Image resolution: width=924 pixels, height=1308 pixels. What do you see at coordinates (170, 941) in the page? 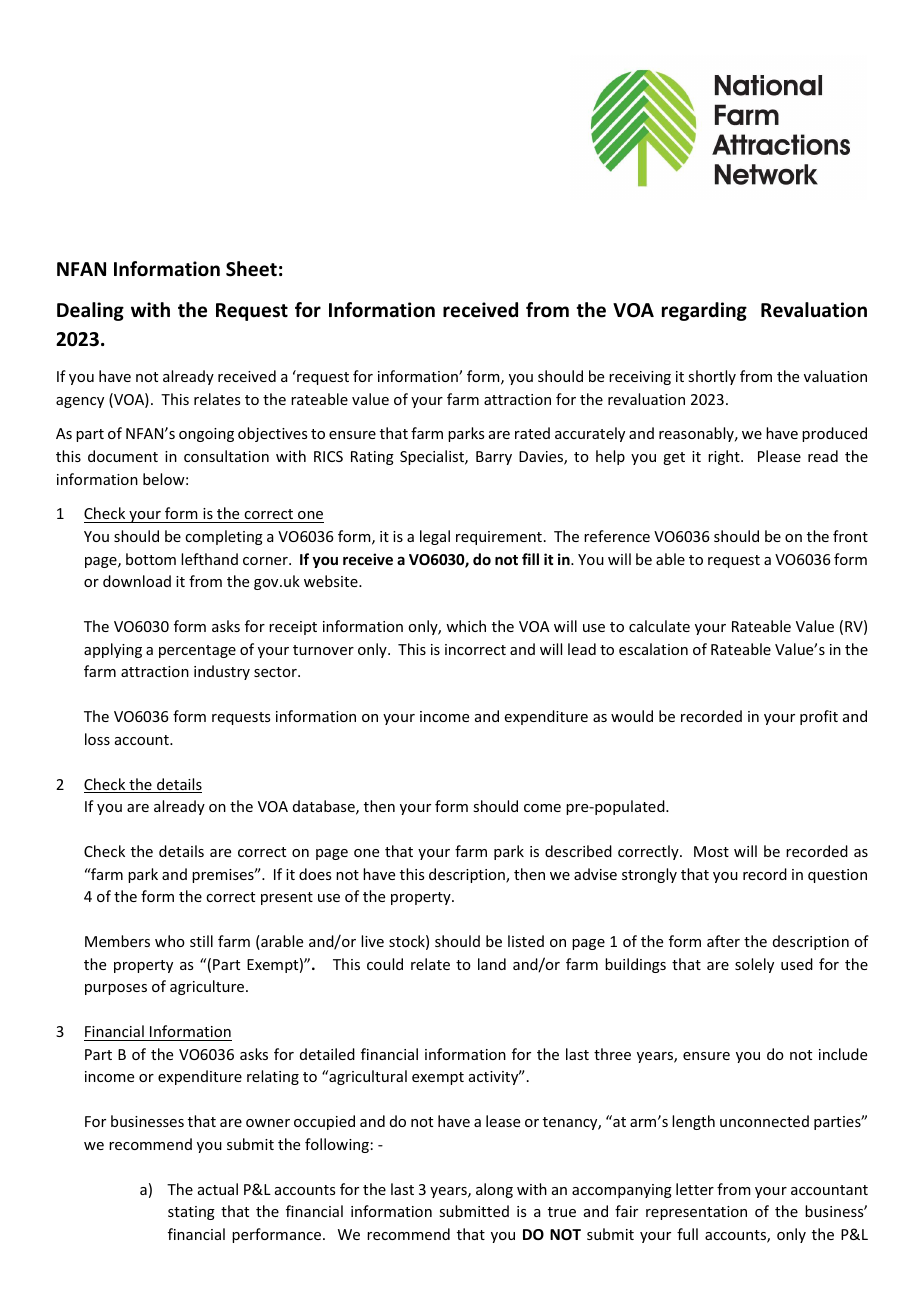
I see `who` at bounding box center [170, 941].
